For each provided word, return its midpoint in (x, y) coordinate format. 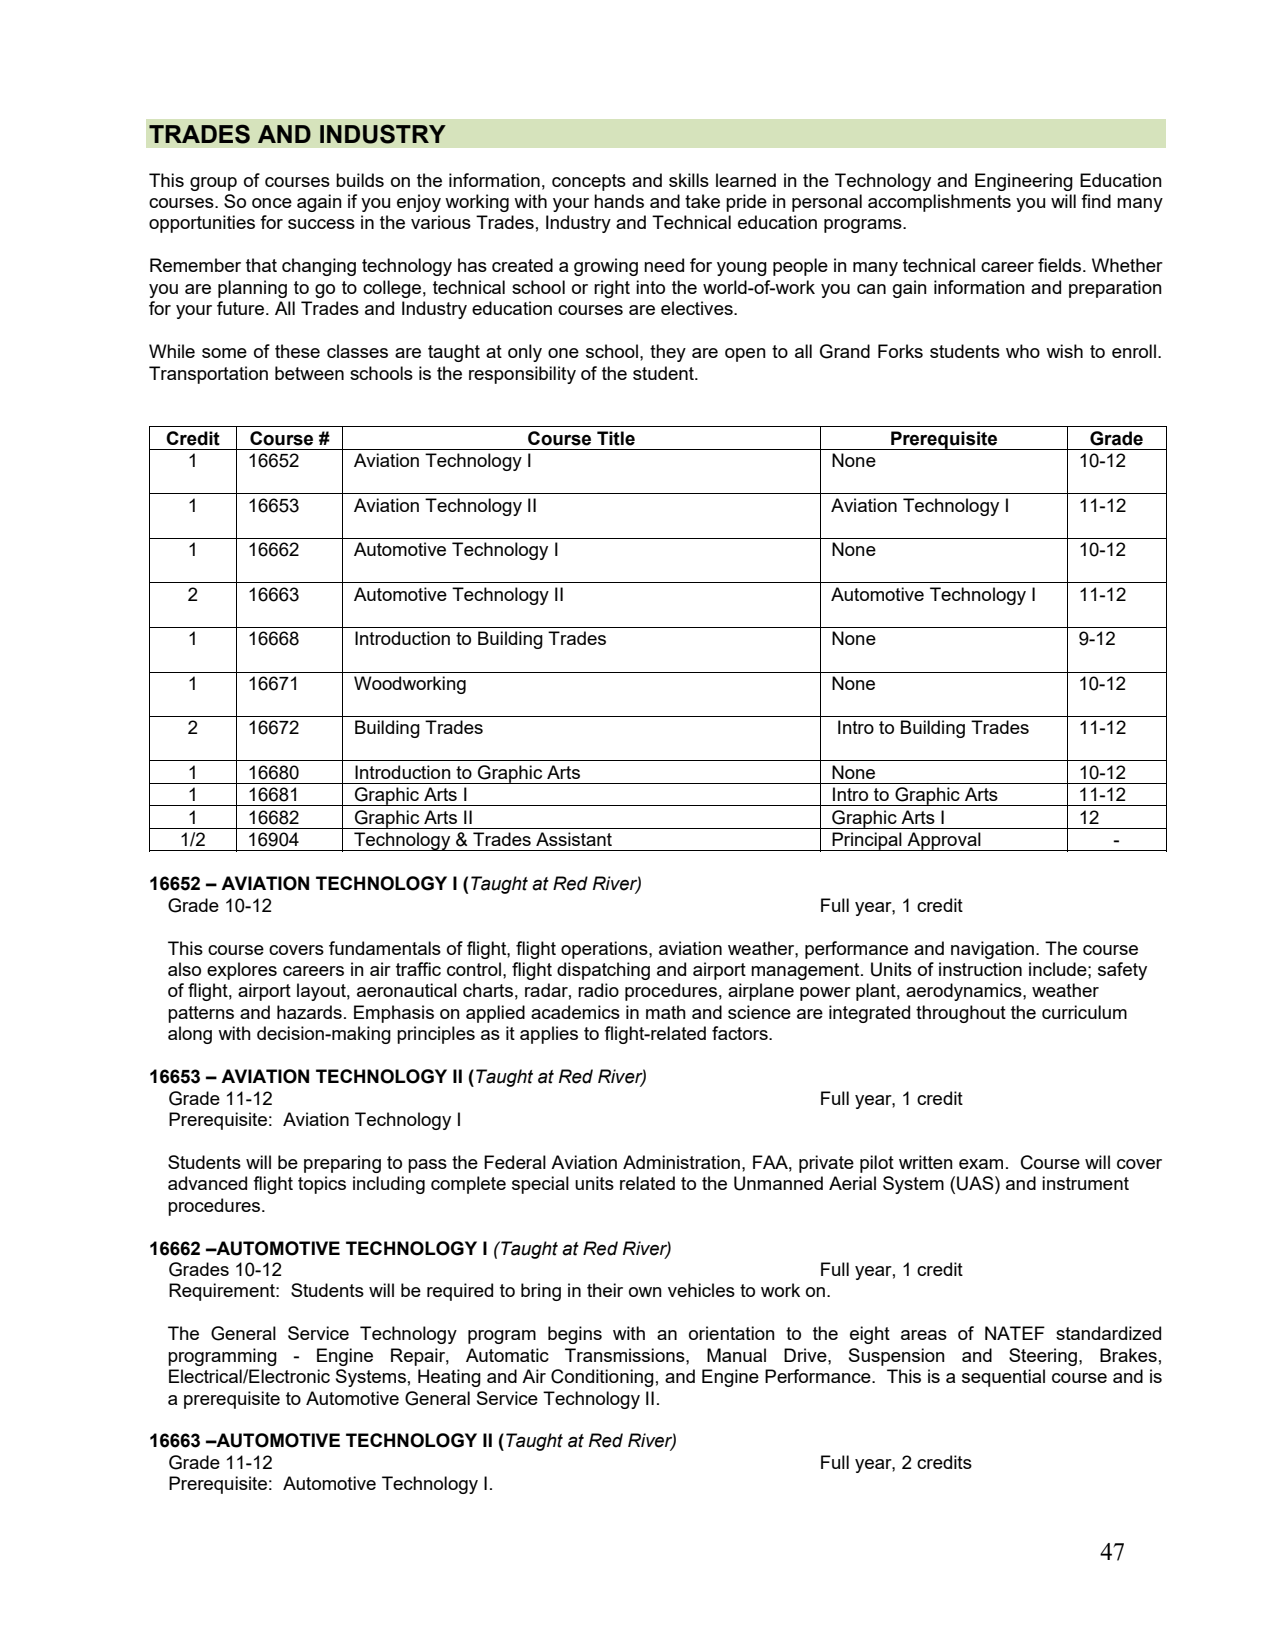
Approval (944, 841)
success (321, 224)
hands (619, 201)
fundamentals (385, 948)
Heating (449, 1378)
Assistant (574, 839)
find (1096, 201)
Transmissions (626, 1355)
